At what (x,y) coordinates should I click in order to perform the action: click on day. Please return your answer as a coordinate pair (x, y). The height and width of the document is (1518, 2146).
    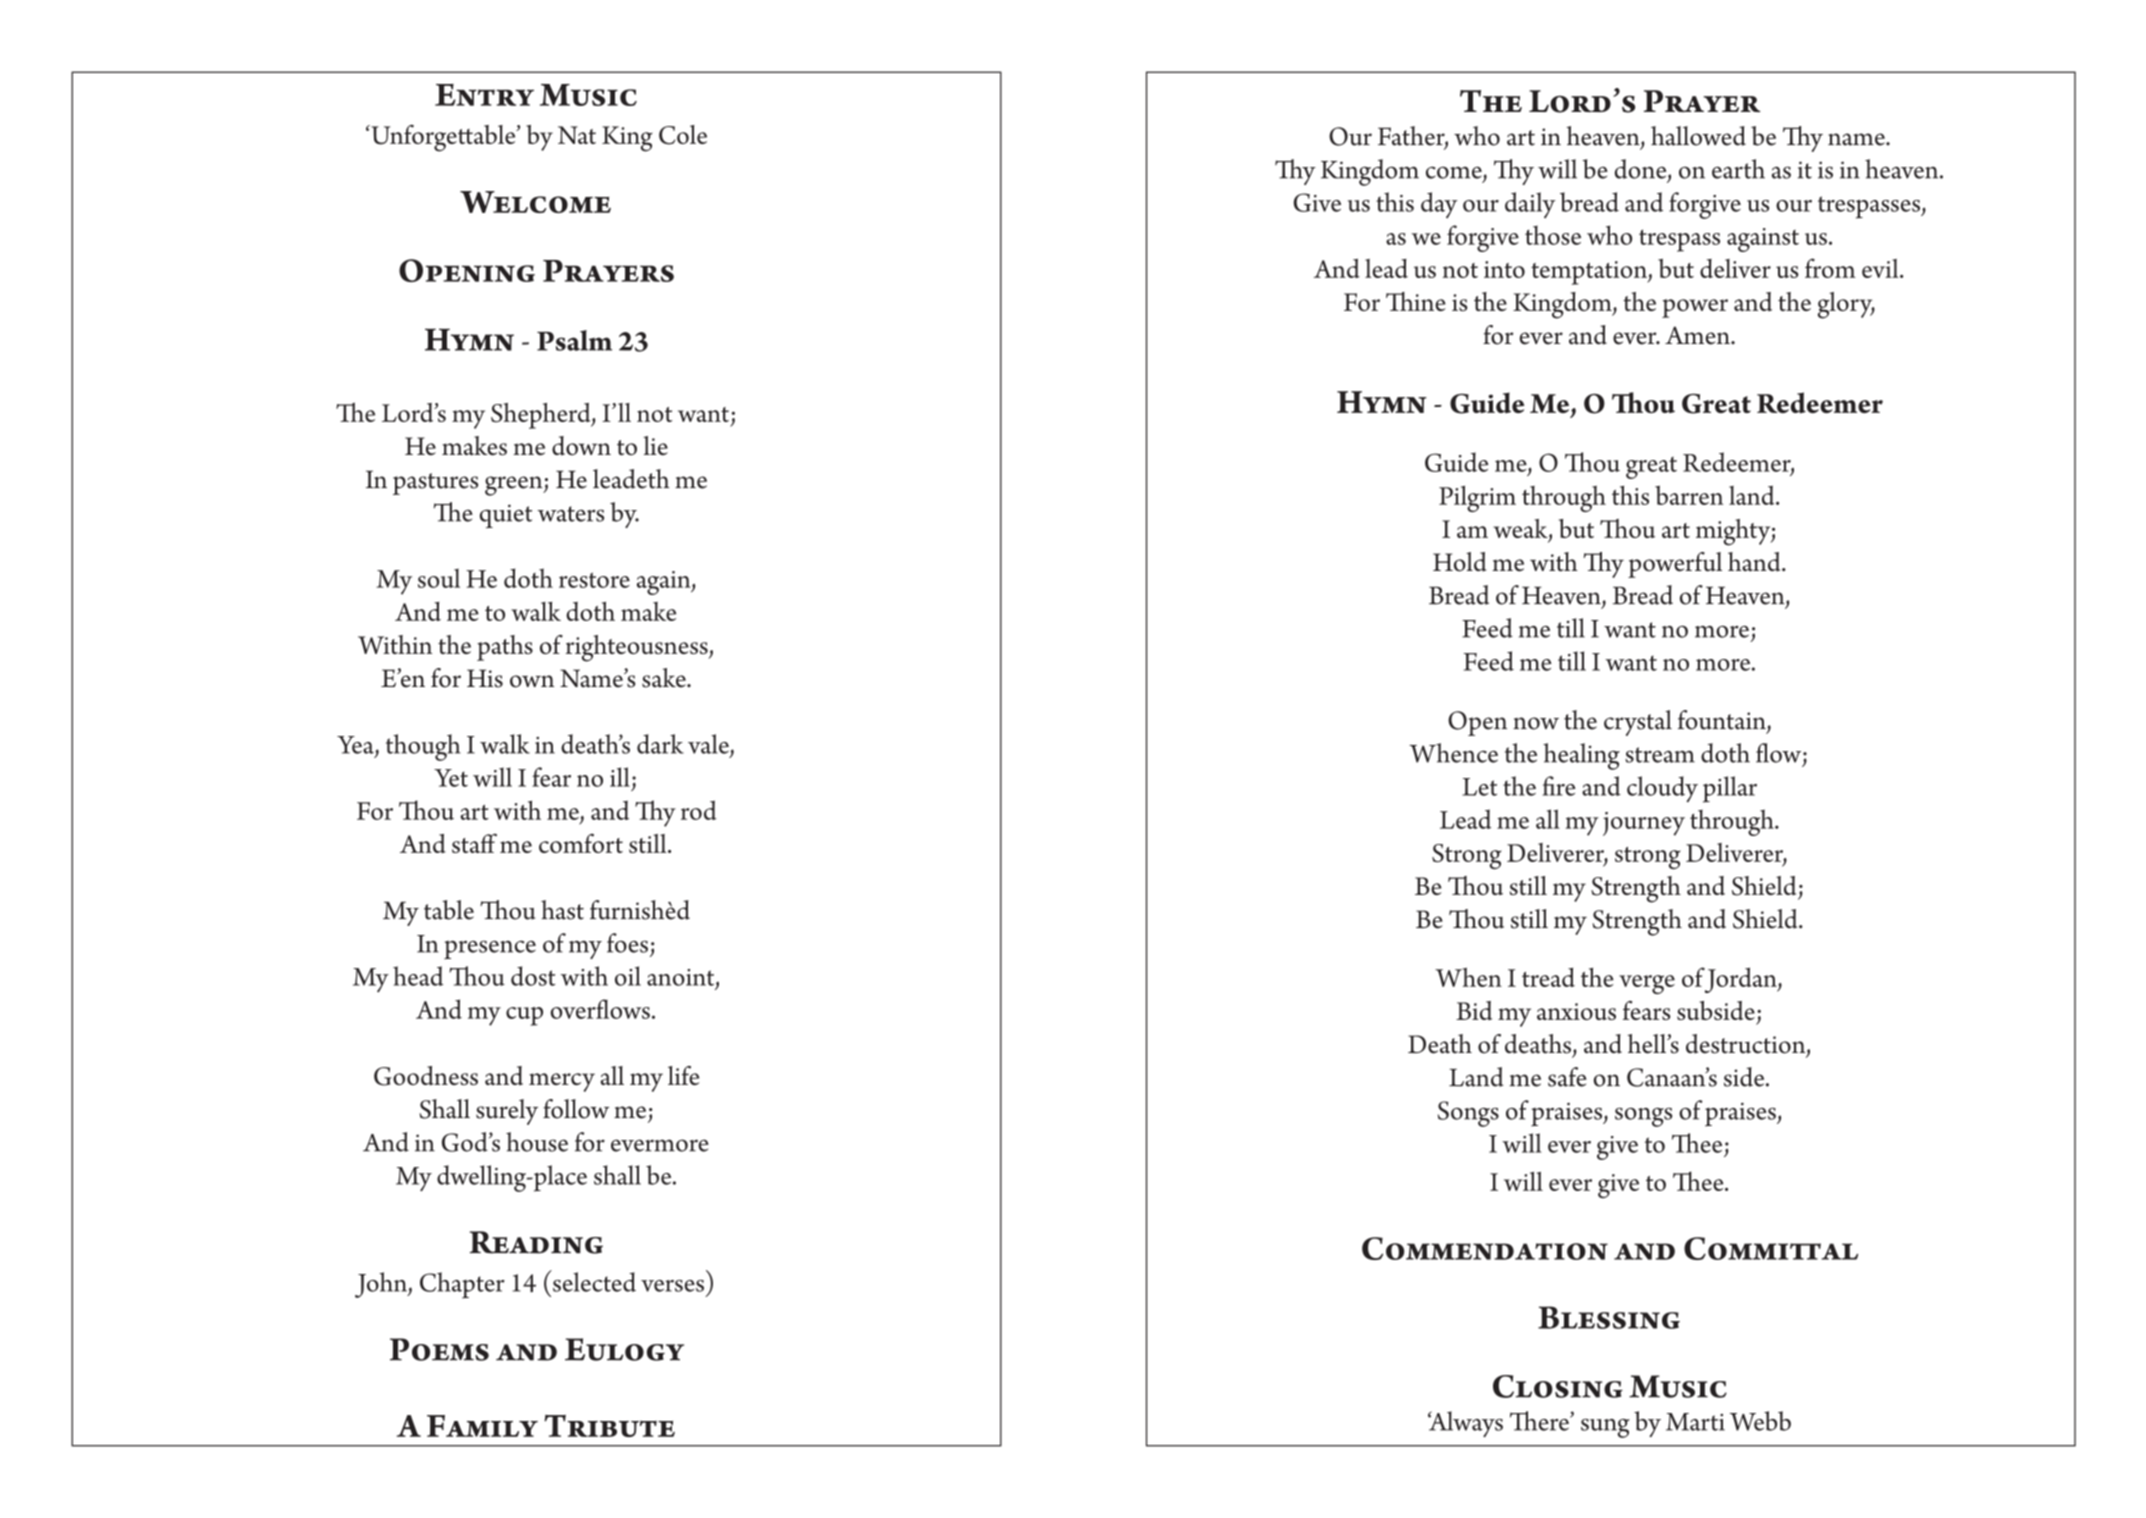
    Looking at the image, I should click on (1439, 205).
